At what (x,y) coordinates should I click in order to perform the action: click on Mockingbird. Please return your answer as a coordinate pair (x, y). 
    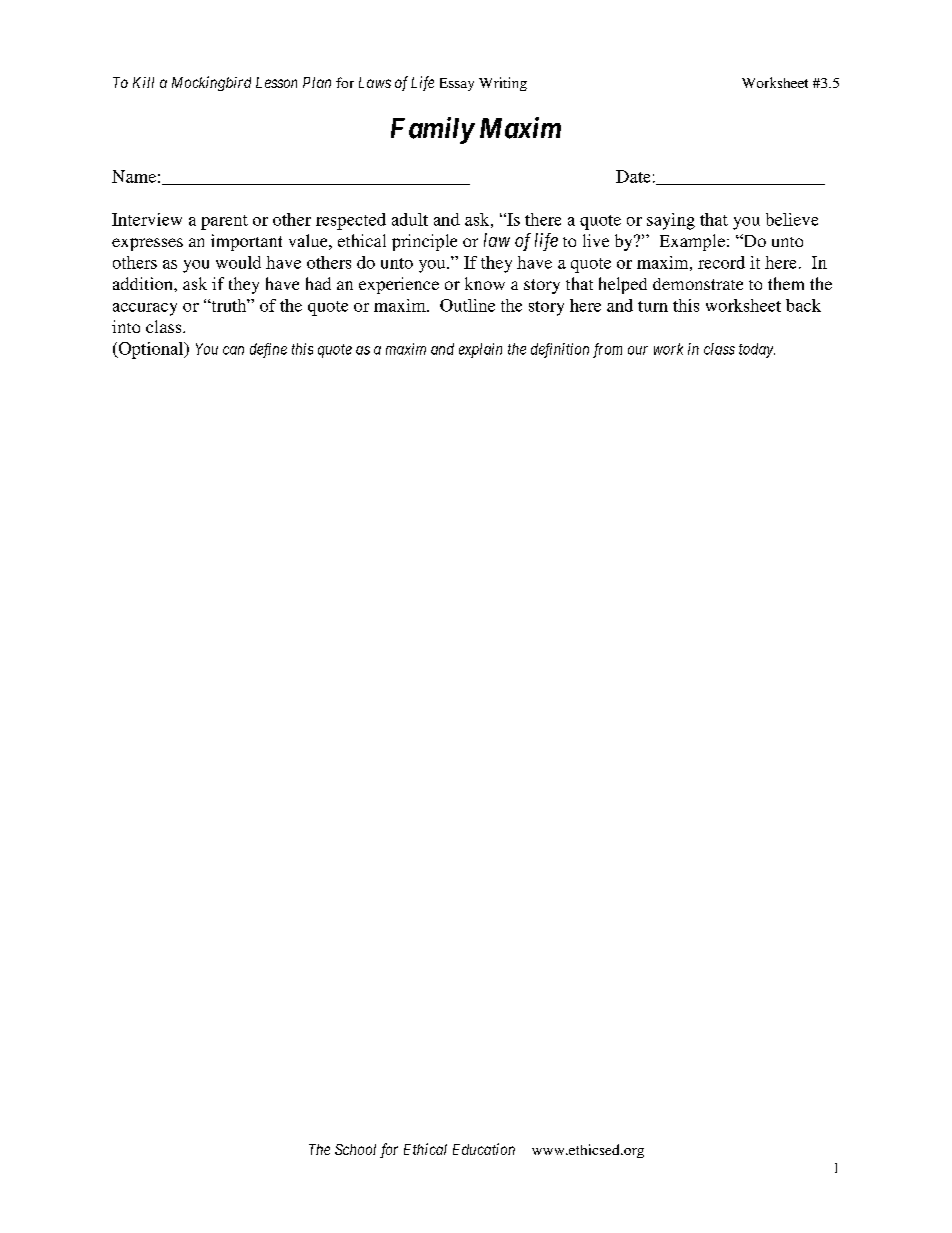
    Looking at the image, I should click on (211, 83).
